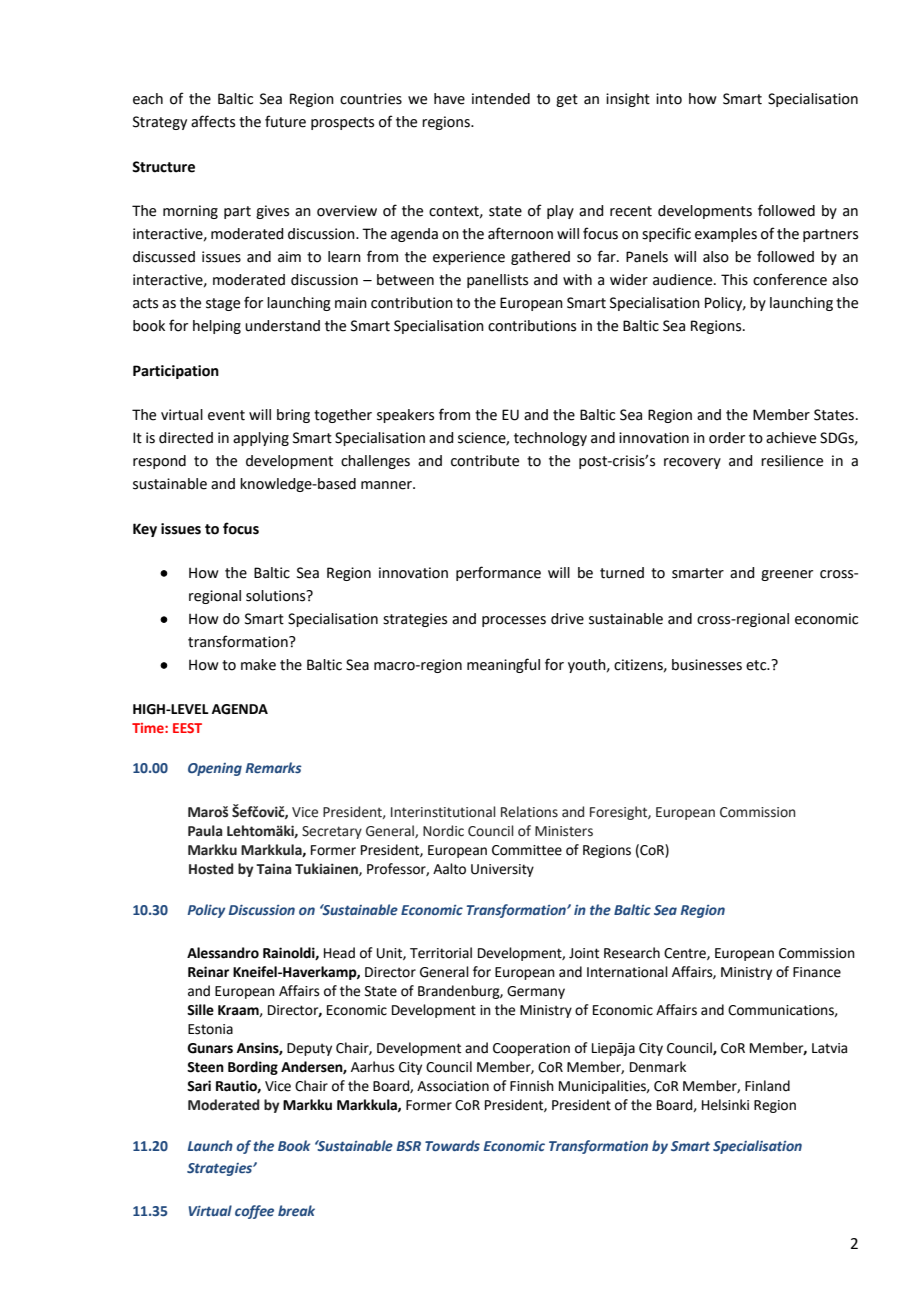 The image size is (924, 1308). Describe the element at coordinates (503, 665) in the image. I see `meaningful` at that location.
